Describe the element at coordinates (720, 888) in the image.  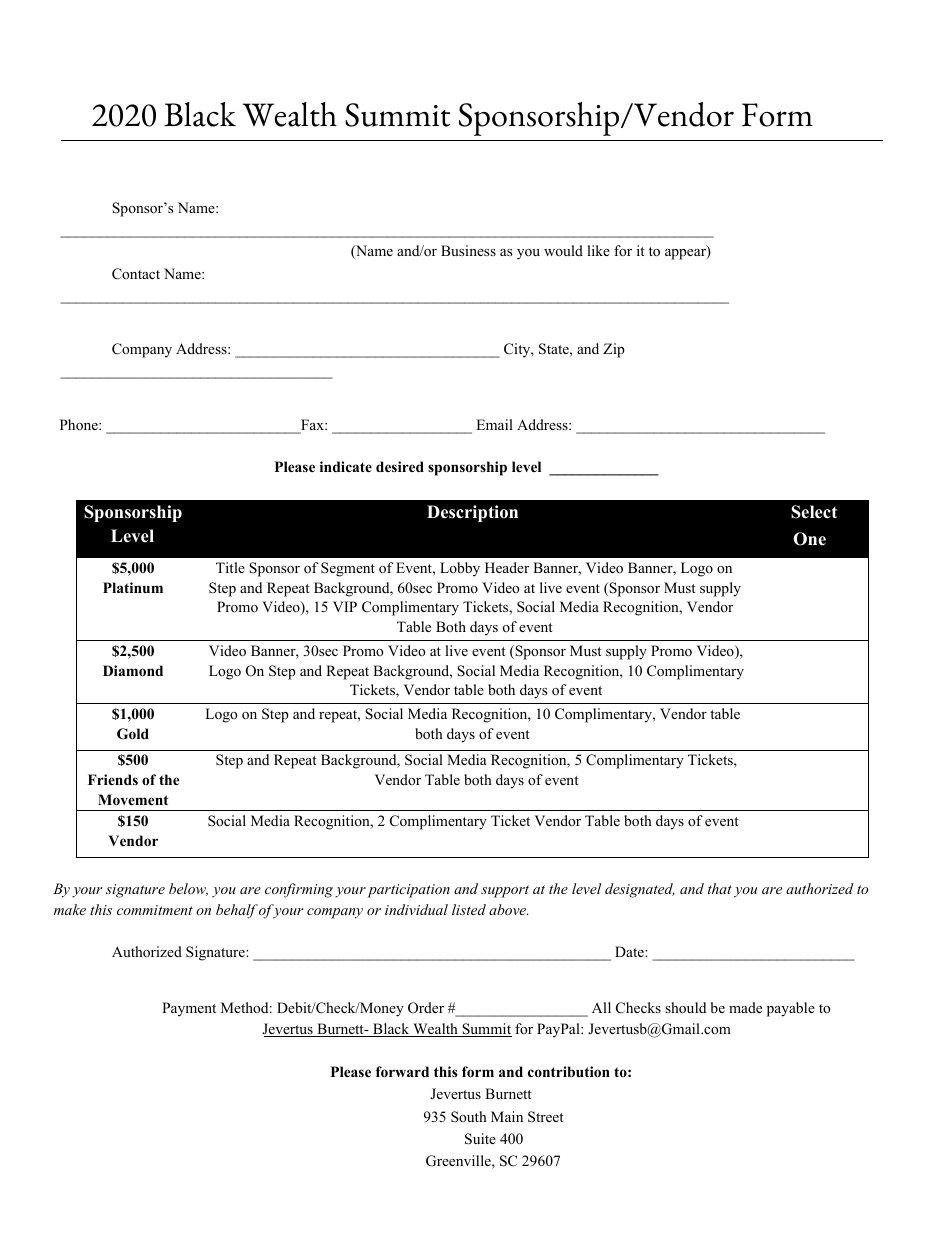
I see `that` at that location.
